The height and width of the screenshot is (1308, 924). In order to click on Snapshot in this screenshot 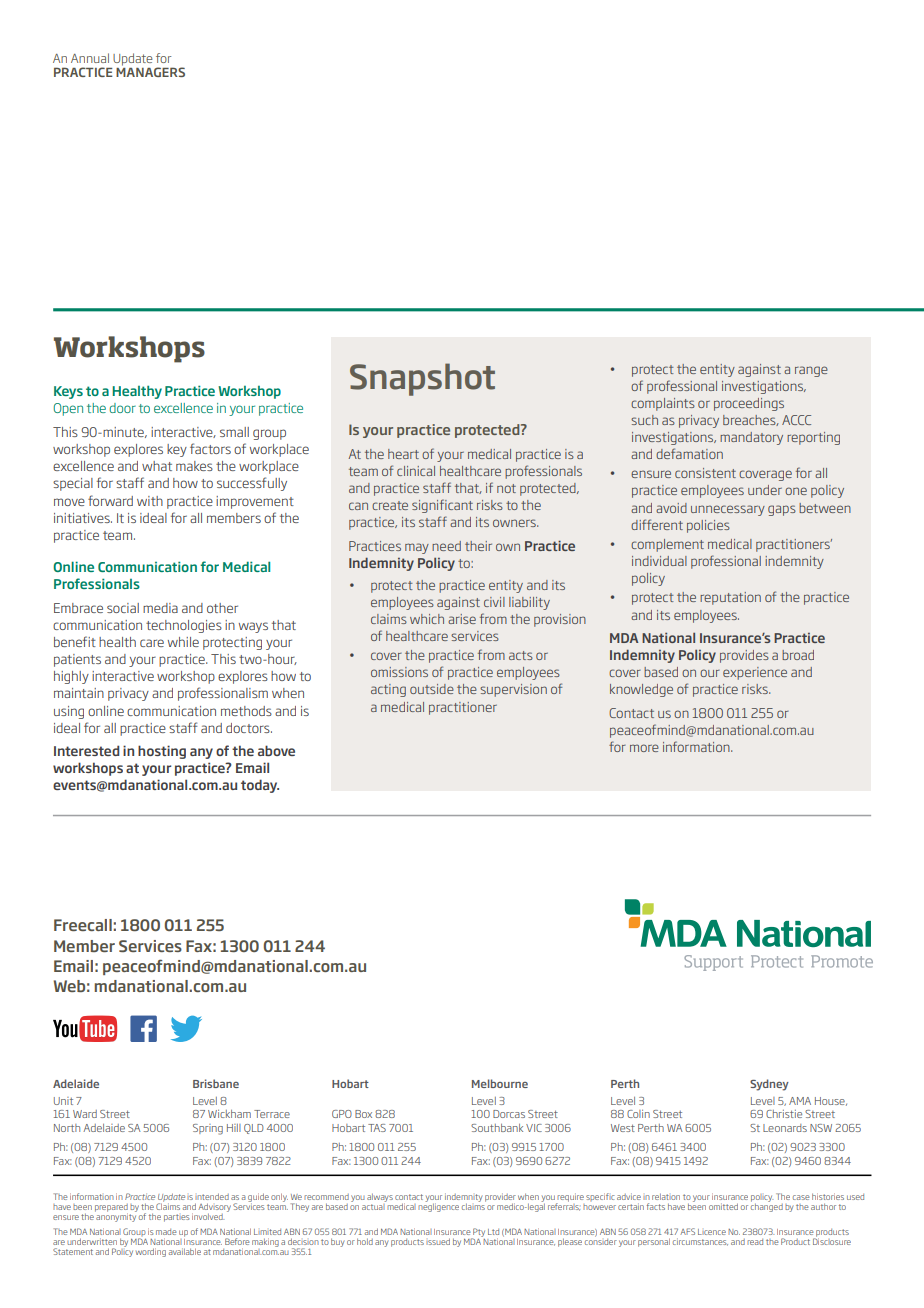, I will do `click(422, 379)`.
